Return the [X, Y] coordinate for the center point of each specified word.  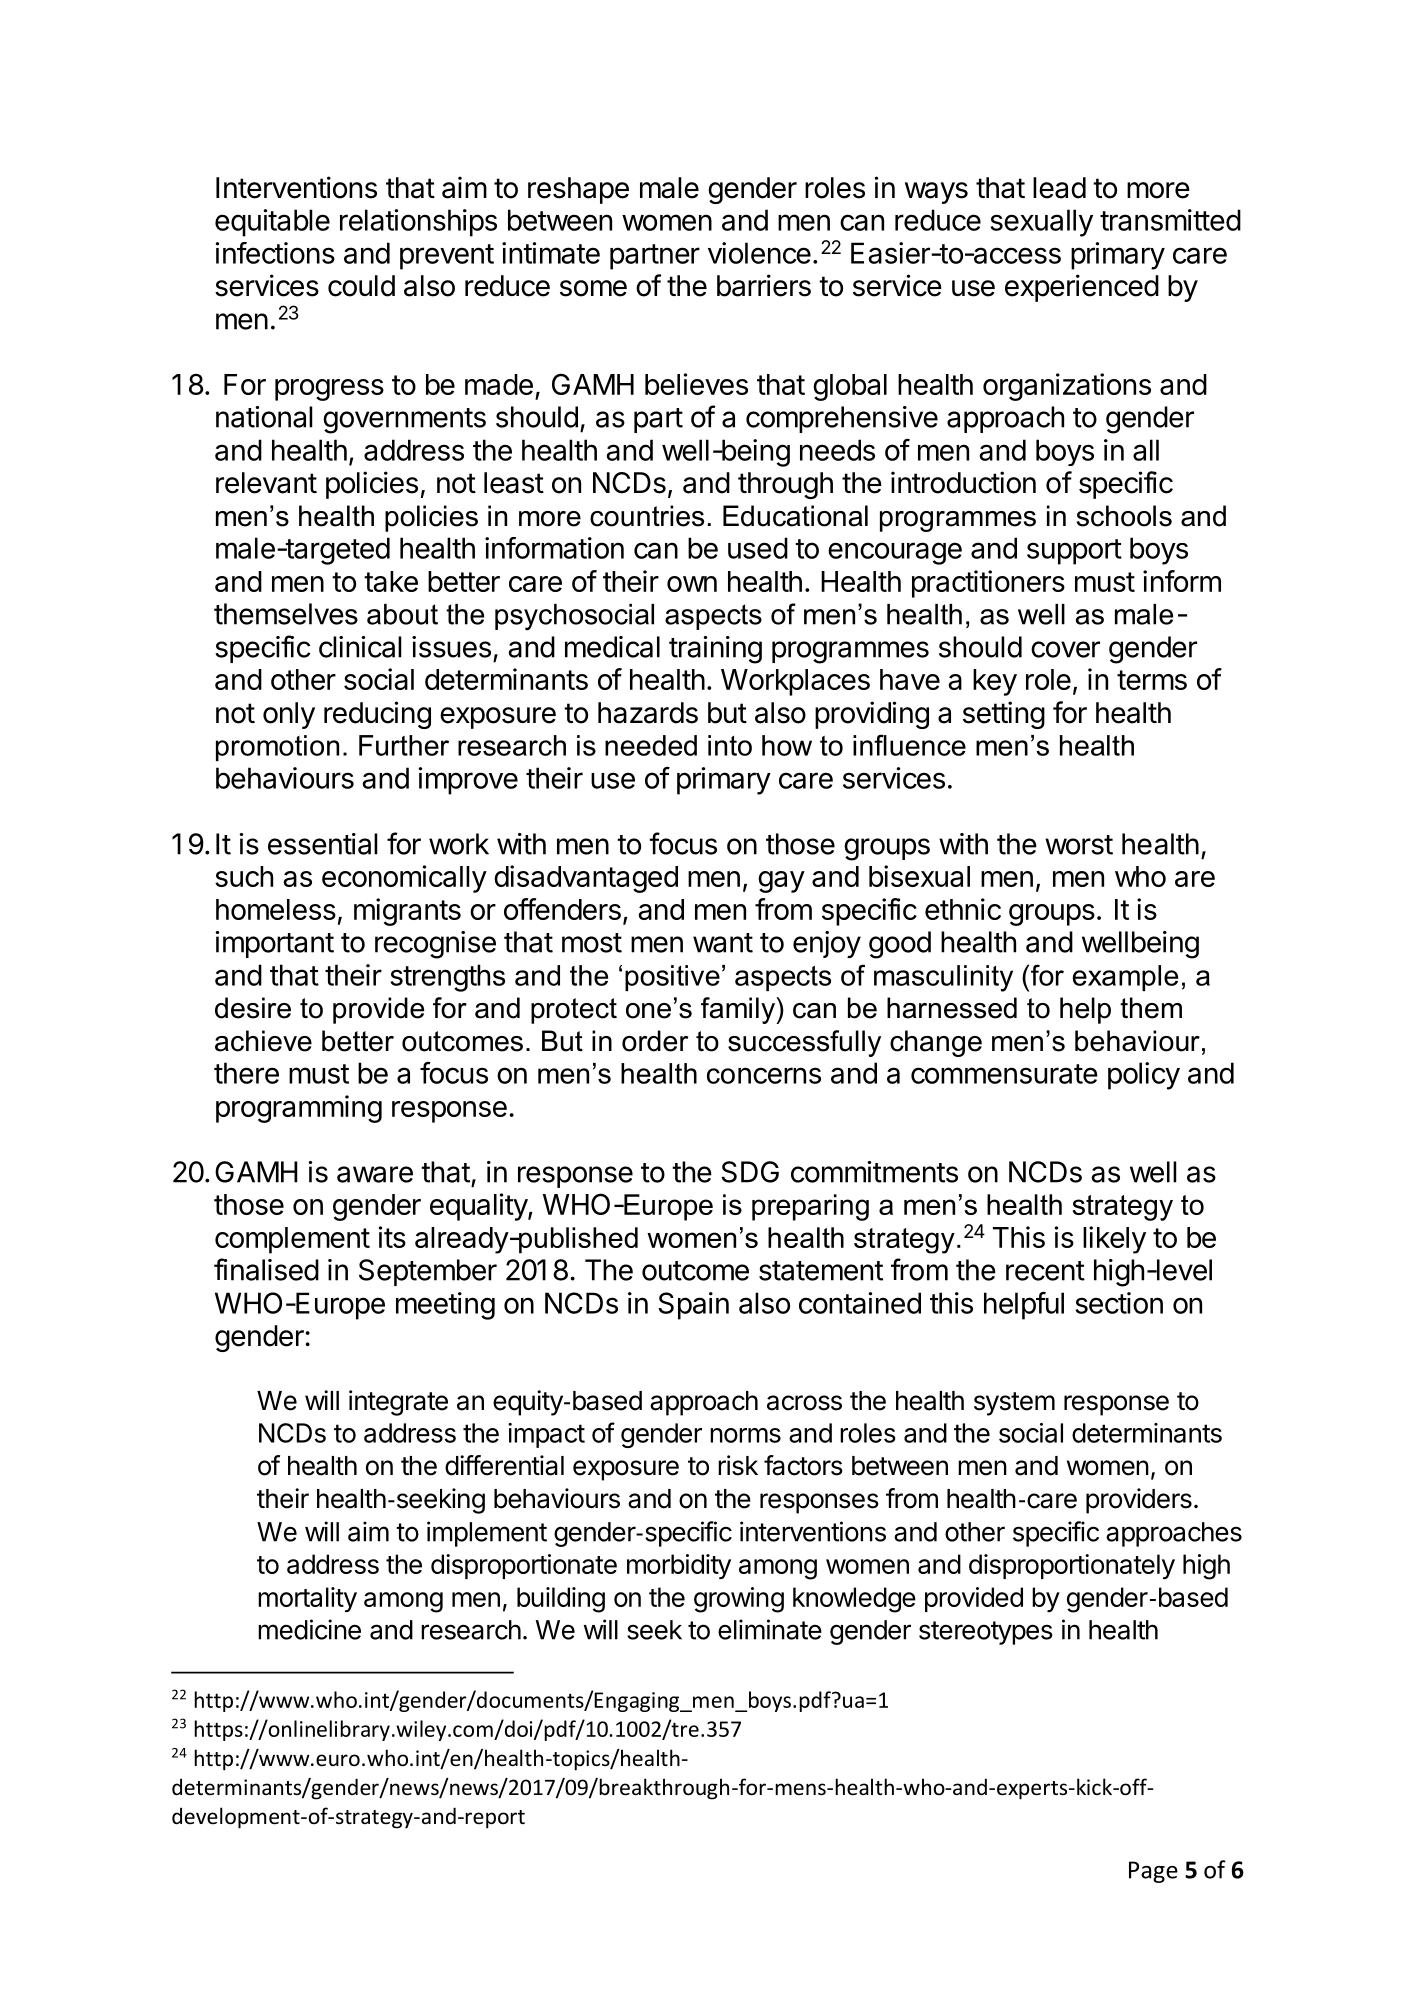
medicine [309, 1629]
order [655, 1041]
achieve [263, 1041]
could [361, 286]
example [1125, 978]
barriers [764, 285]
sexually [1042, 223]
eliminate [770, 1629]
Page [1153, 1872]
